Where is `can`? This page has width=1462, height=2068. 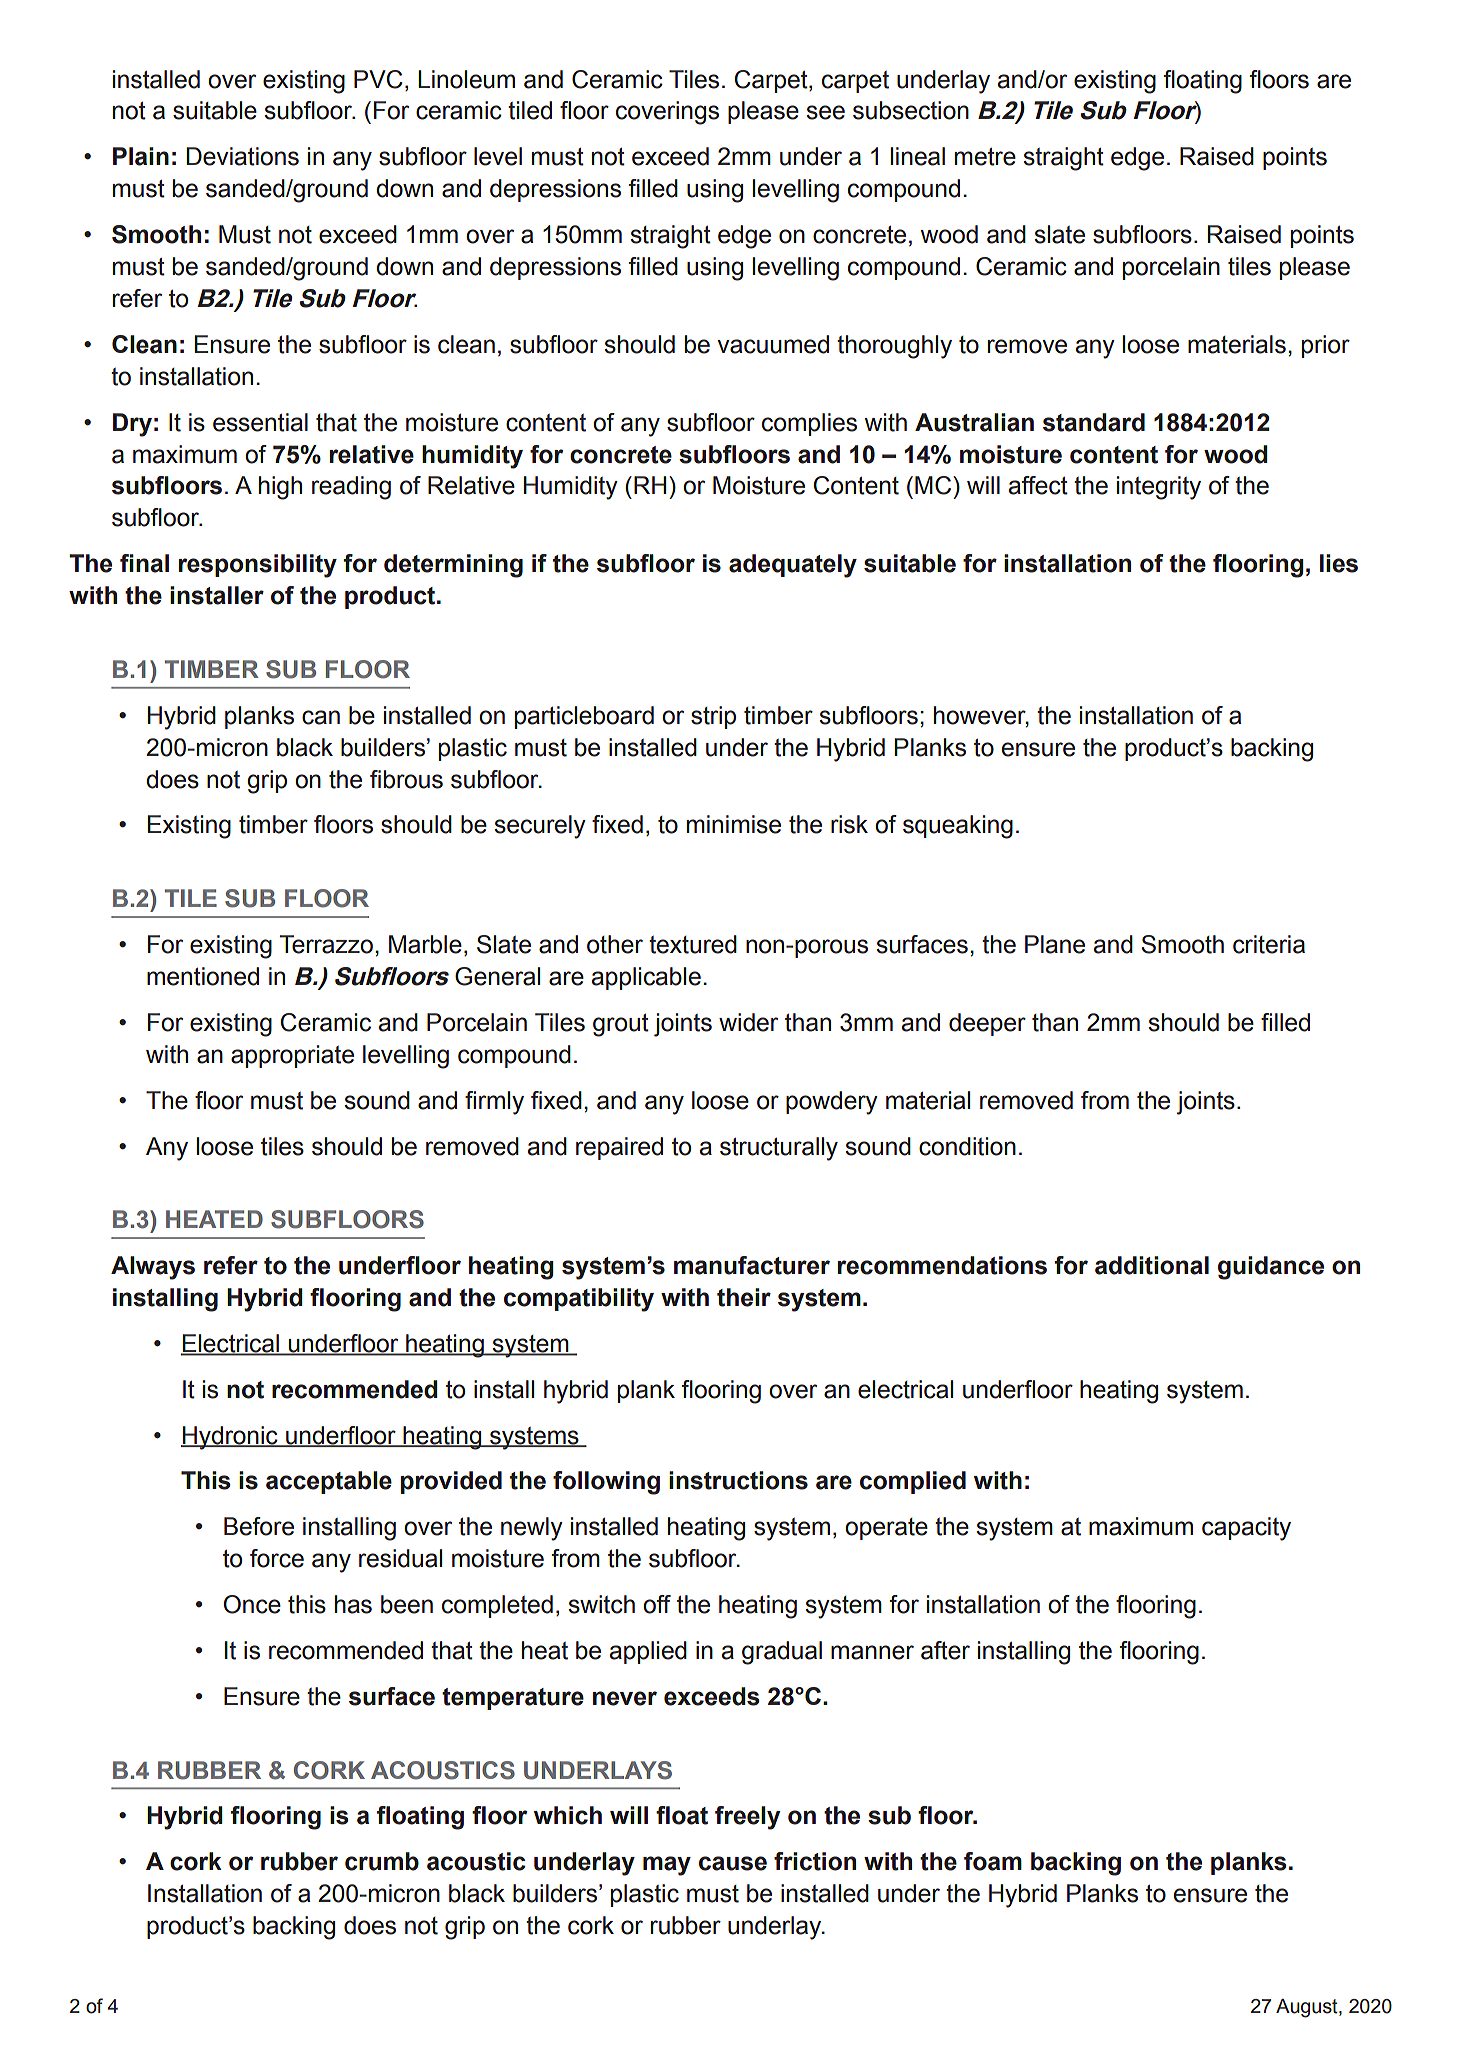 can is located at coordinates (321, 717).
